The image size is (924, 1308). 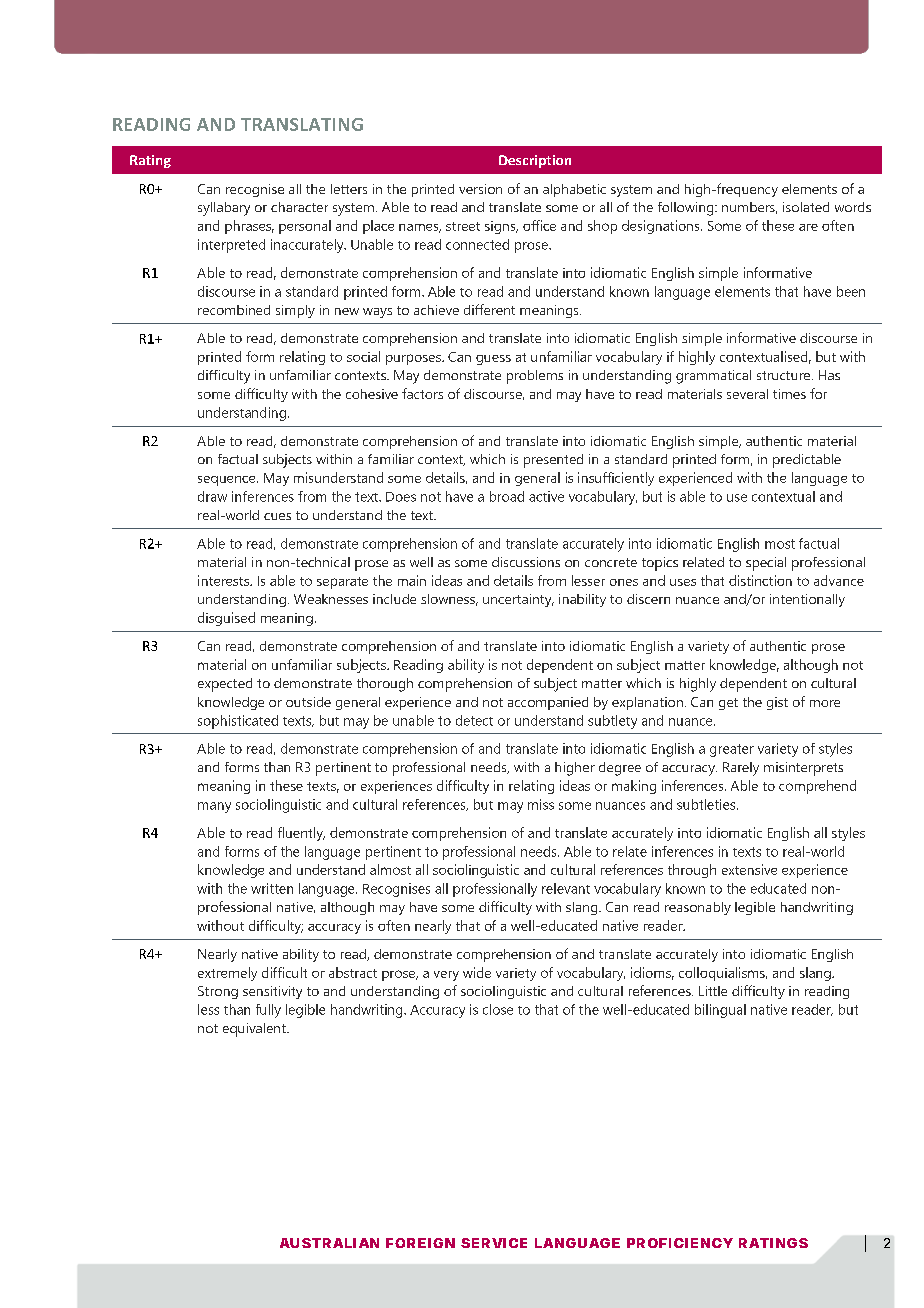 What do you see at coordinates (749, 869) in the screenshot?
I see `extensive` at bounding box center [749, 869].
